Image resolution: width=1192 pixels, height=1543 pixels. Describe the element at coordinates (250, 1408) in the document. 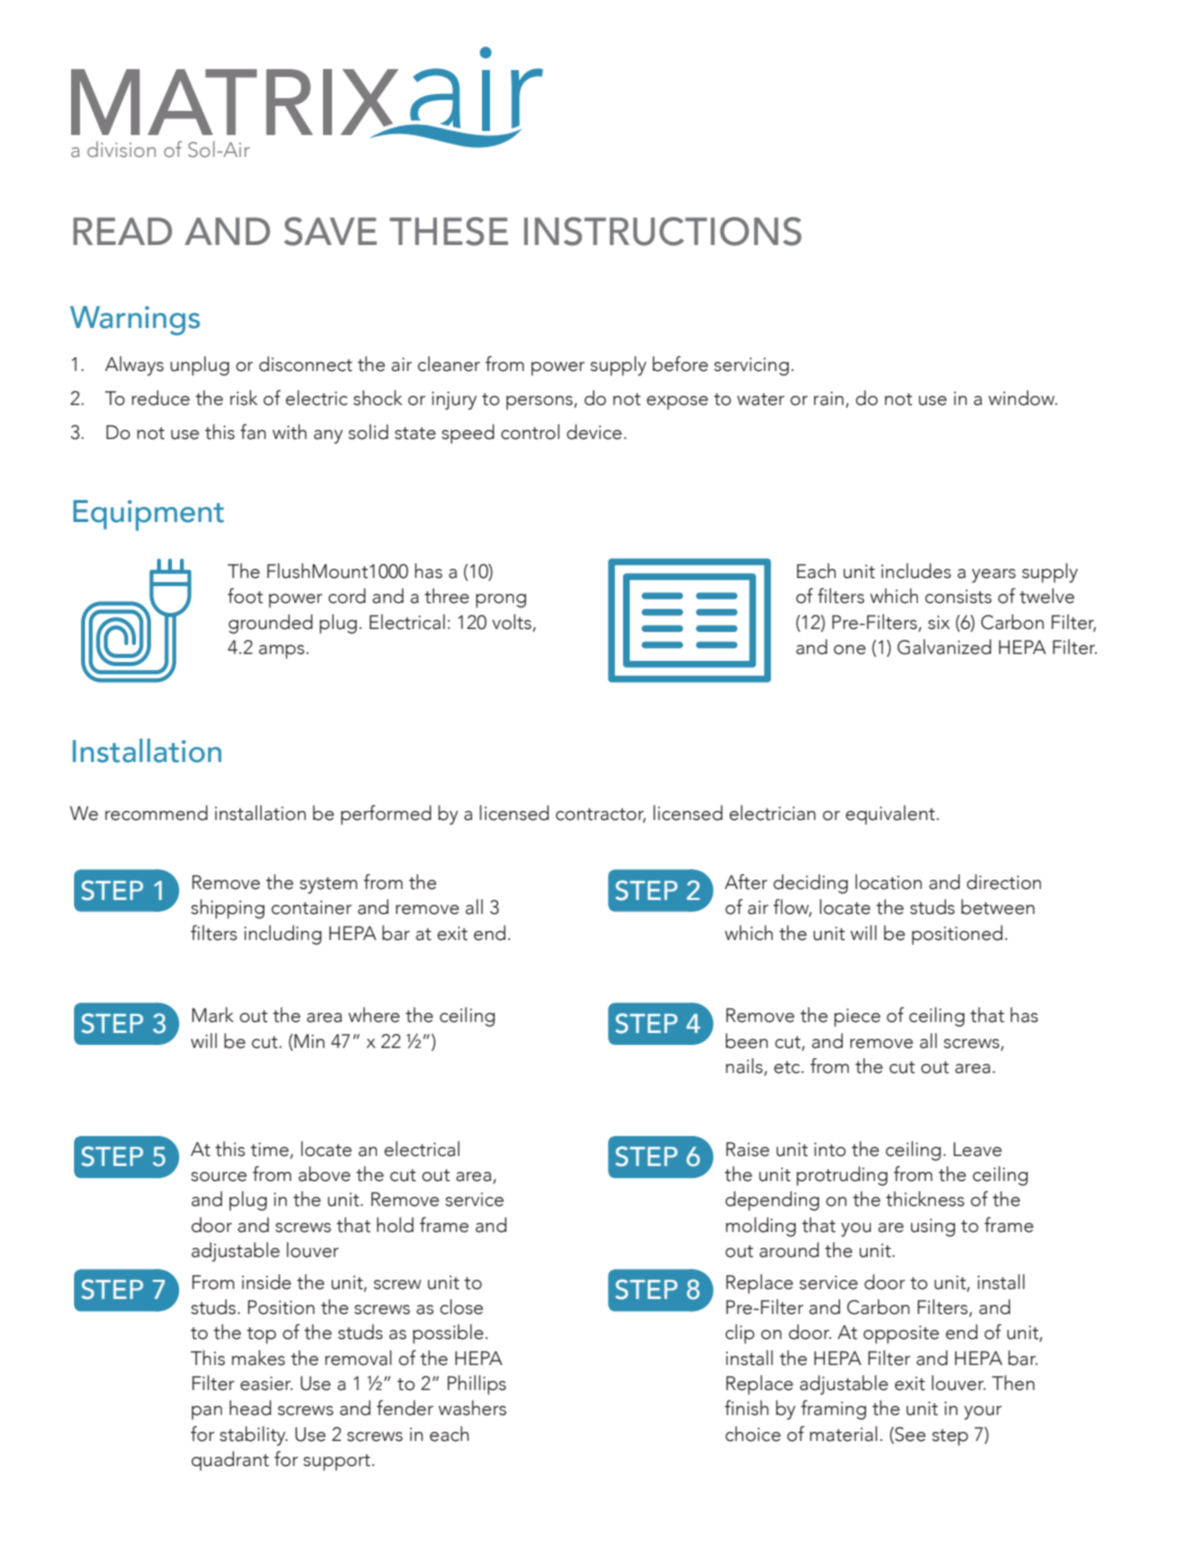

I see `head` at that location.
